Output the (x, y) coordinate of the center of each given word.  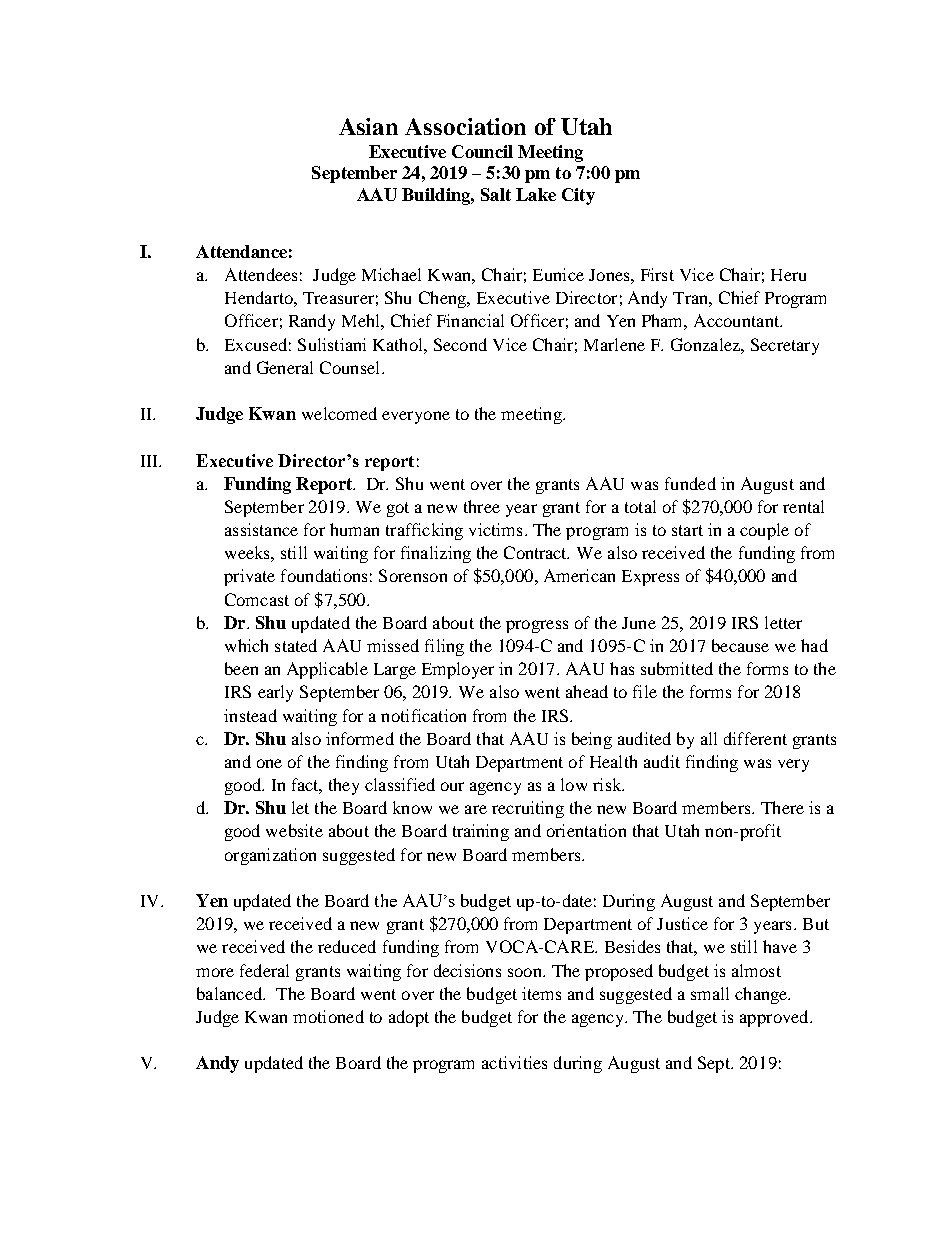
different (755, 738)
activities (514, 1062)
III (151, 461)
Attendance (241, 251)
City (578, 196)
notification (423, 715)
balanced (230, 993)
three (482, 506)
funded (690, 483)
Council (482, 151)
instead (250, 715)
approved (775, 1018)
